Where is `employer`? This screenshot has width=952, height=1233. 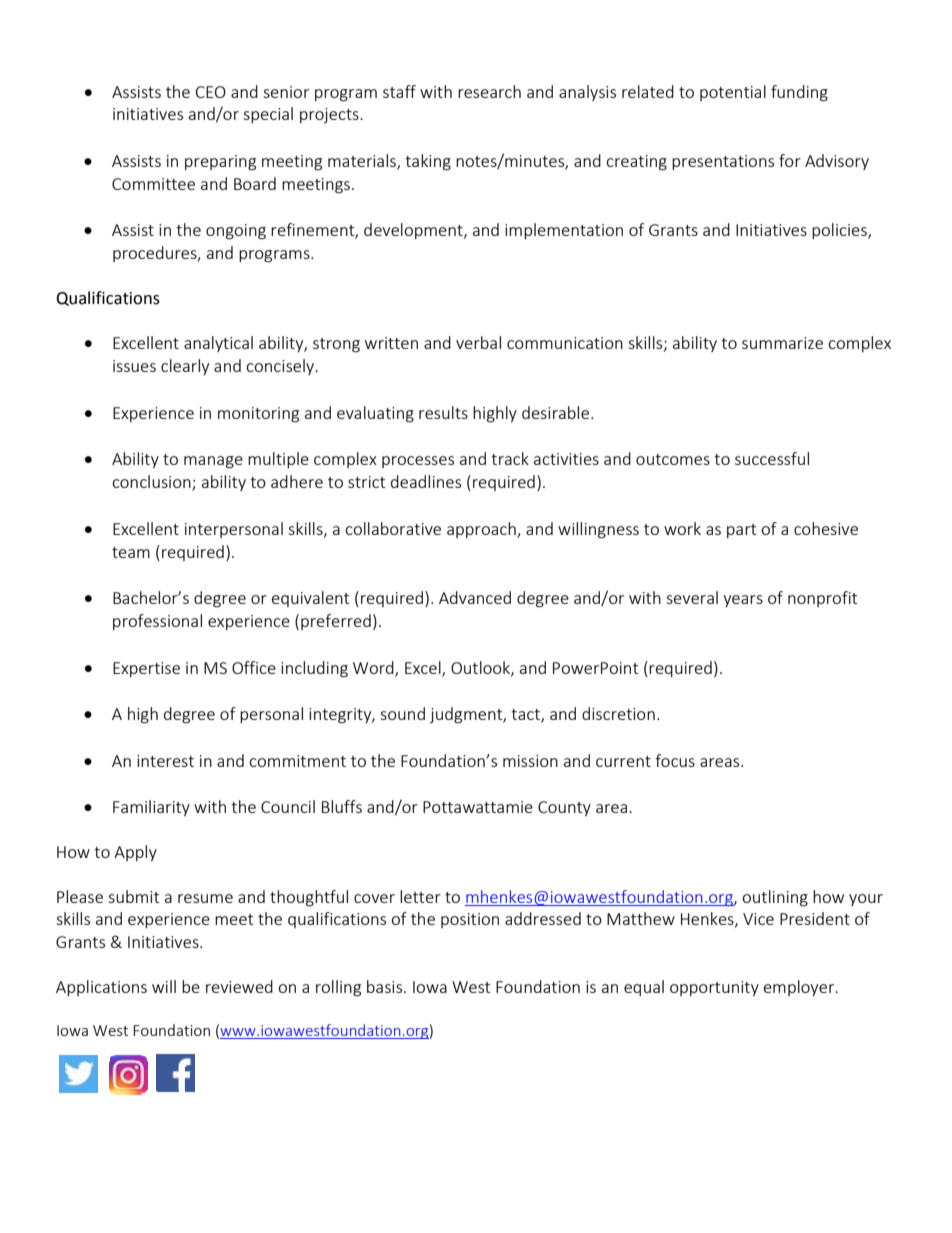 employer is located at coordinates (800, 988).
